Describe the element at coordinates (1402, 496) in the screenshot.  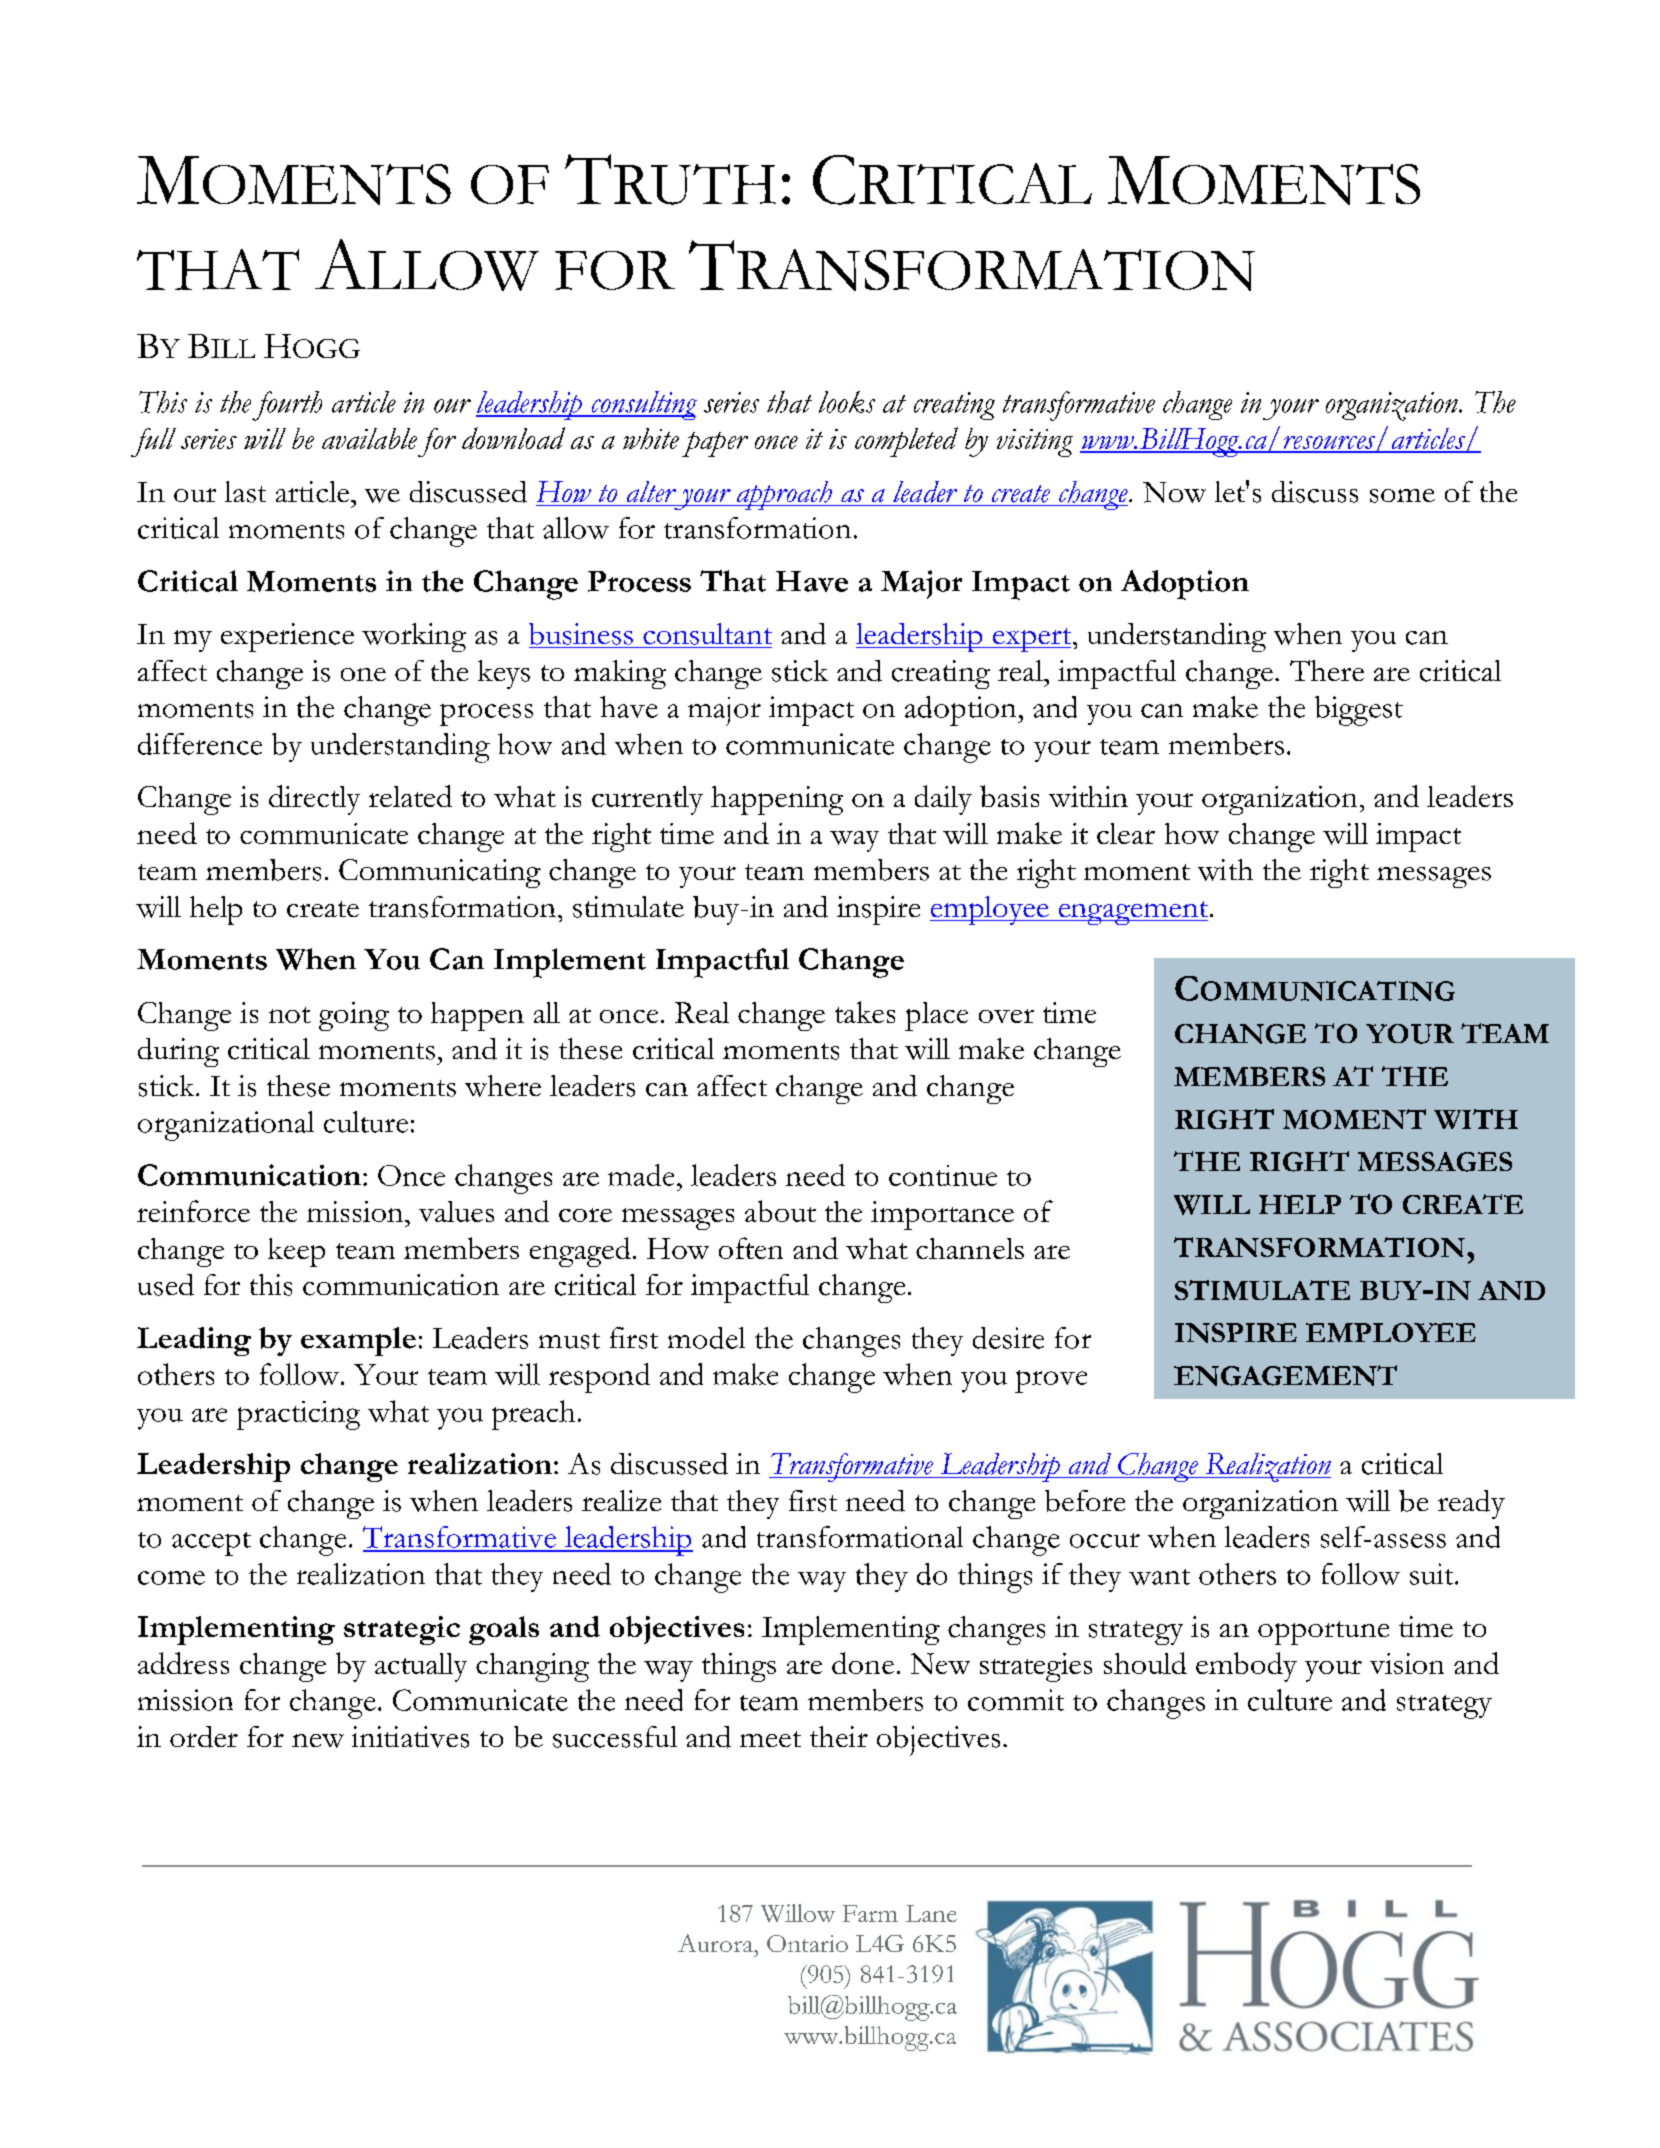
I see `some` at that location.
